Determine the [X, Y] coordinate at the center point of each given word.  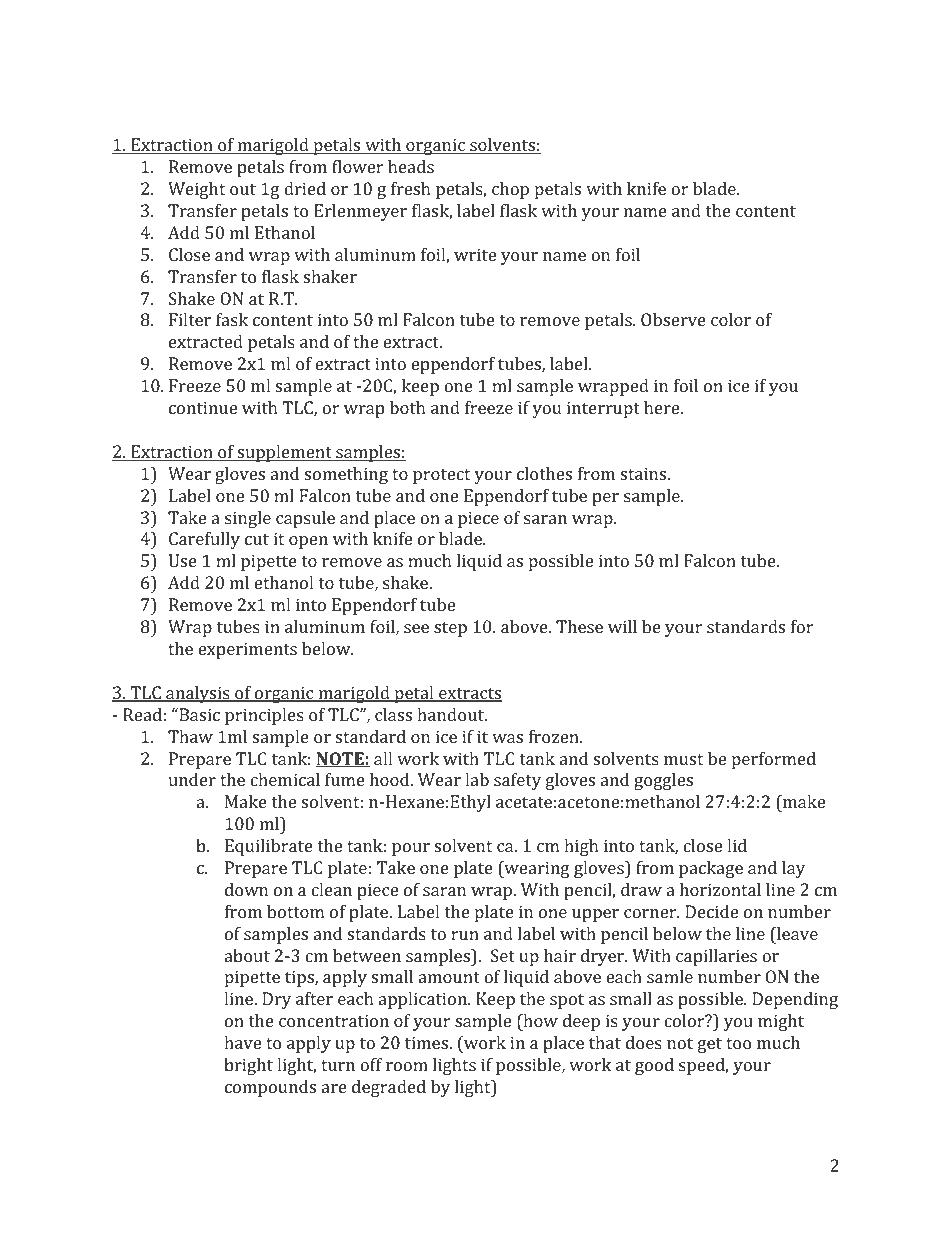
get [710, 1045]
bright [248, 1066]
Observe [673, 319]
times [427, 1042]
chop [510, 190]
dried [305, 188]
